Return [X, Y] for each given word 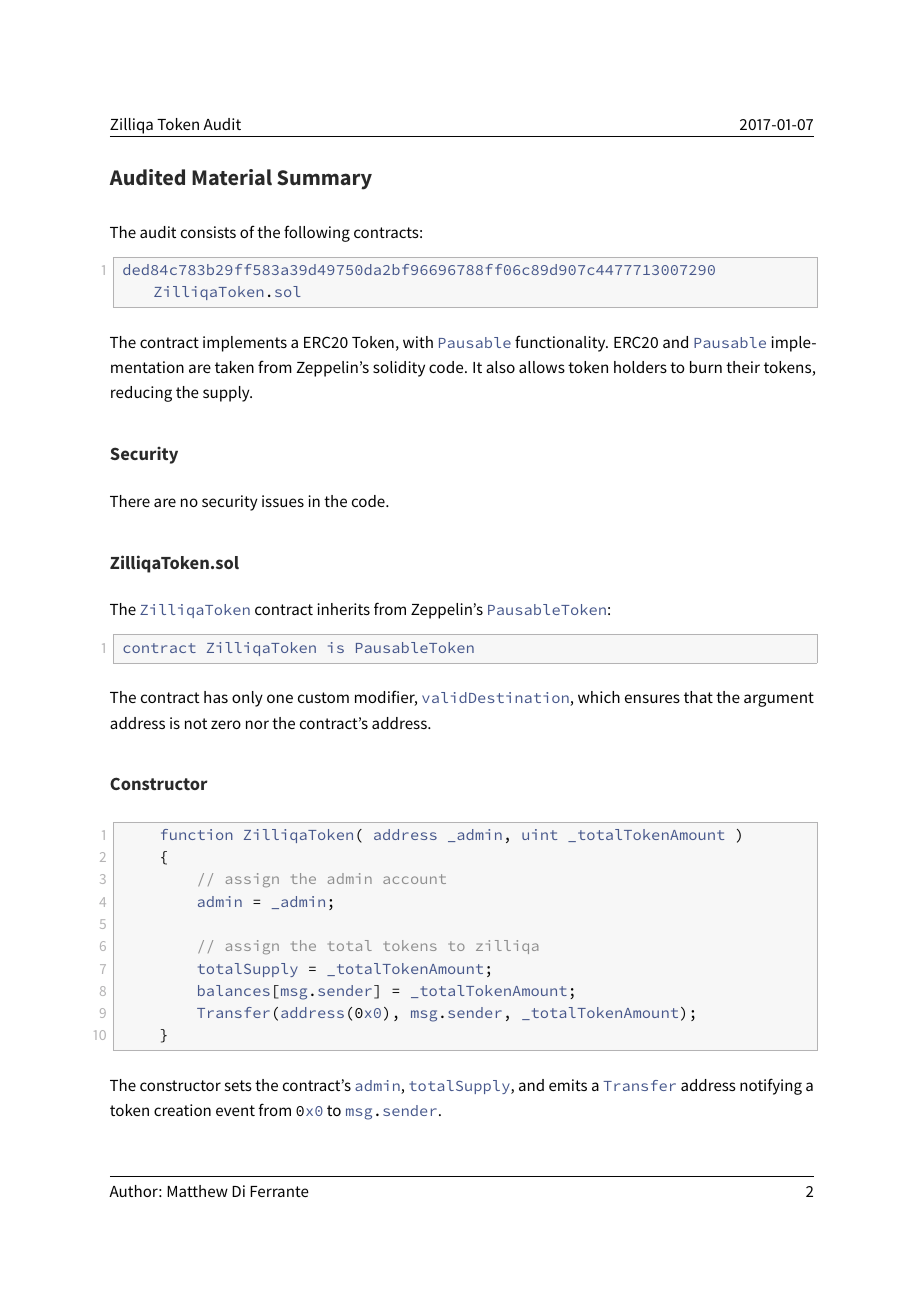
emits [568, 1085]
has [216, 697]
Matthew [197, 1191]
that [698, 697]
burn [706, 367]
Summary [324, 180]
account [414, 879]
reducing [141, 394]
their [743, 367]
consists [208, 232]
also [500, 367]
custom [323, 697]
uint [539, 834]
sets [238, 1085]
